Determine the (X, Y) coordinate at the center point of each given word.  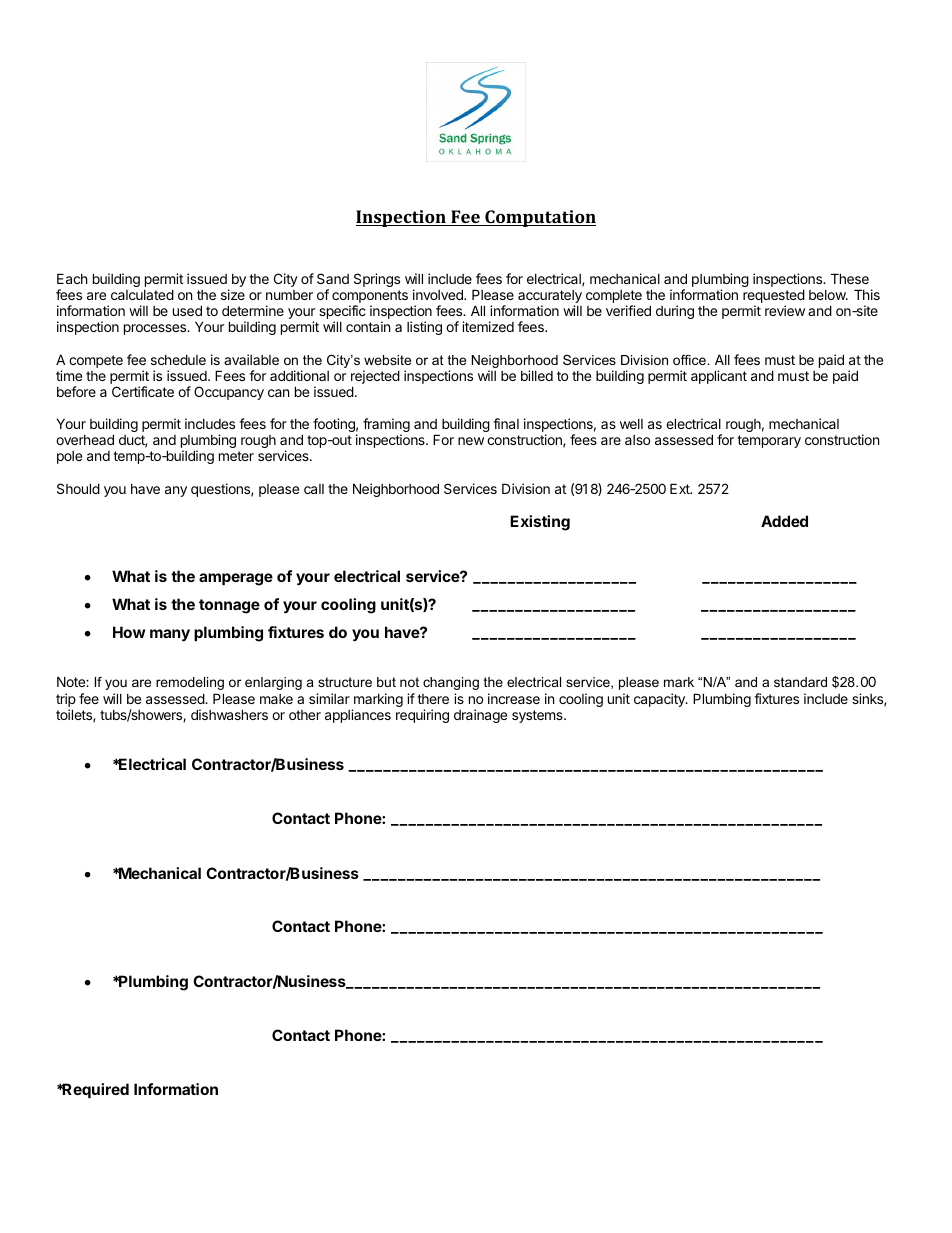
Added (784, 521)
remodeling (190, 683)
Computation (539, 218)
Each (72, 278)
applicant (719, 377)
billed (537, 375)
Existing (540, 523)
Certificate (143, 391)
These (850, 278)
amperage (236, 579)
